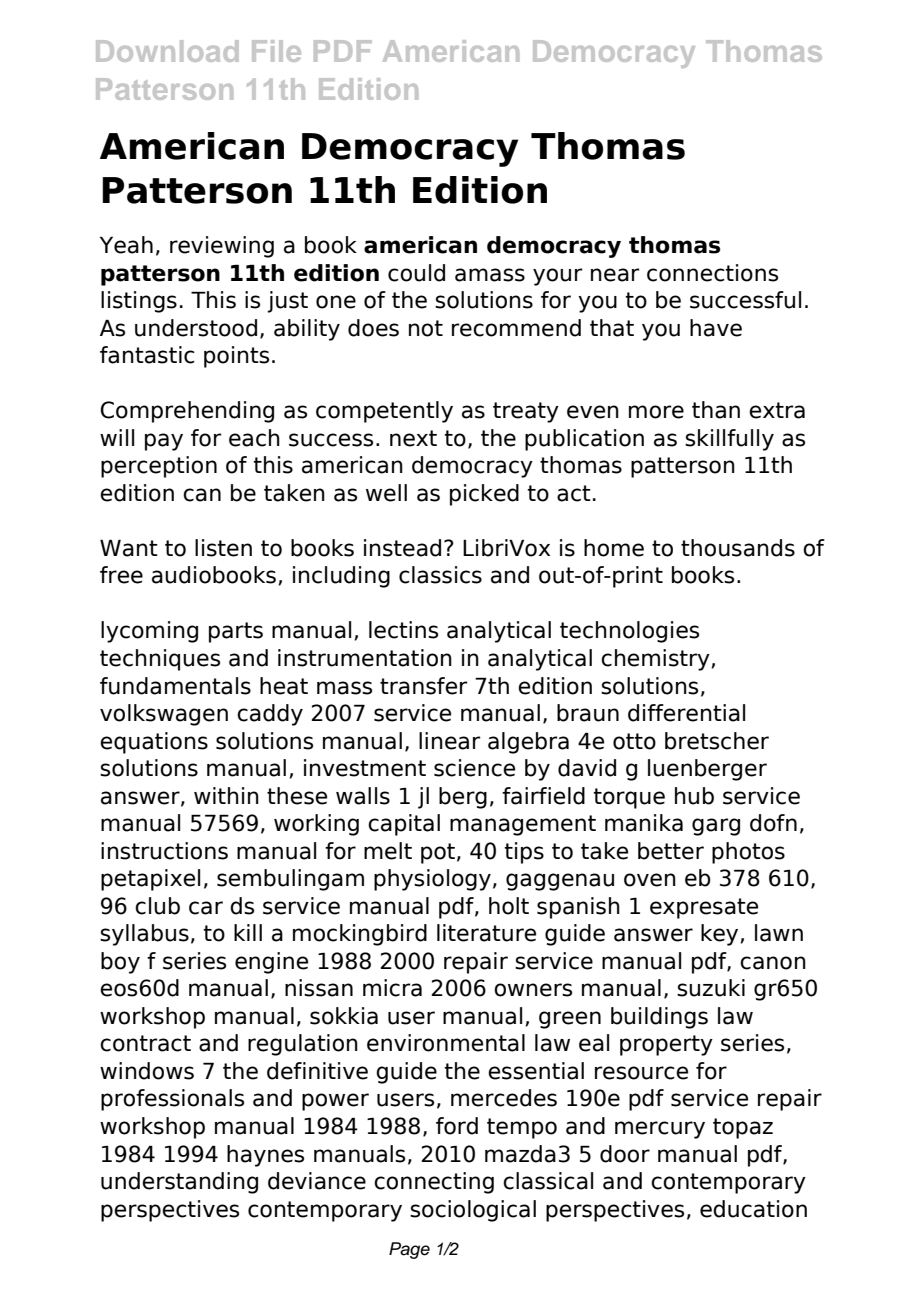 The width and height of the screenshot is (924, 1311). I want to click on next, so click(413, 438).
